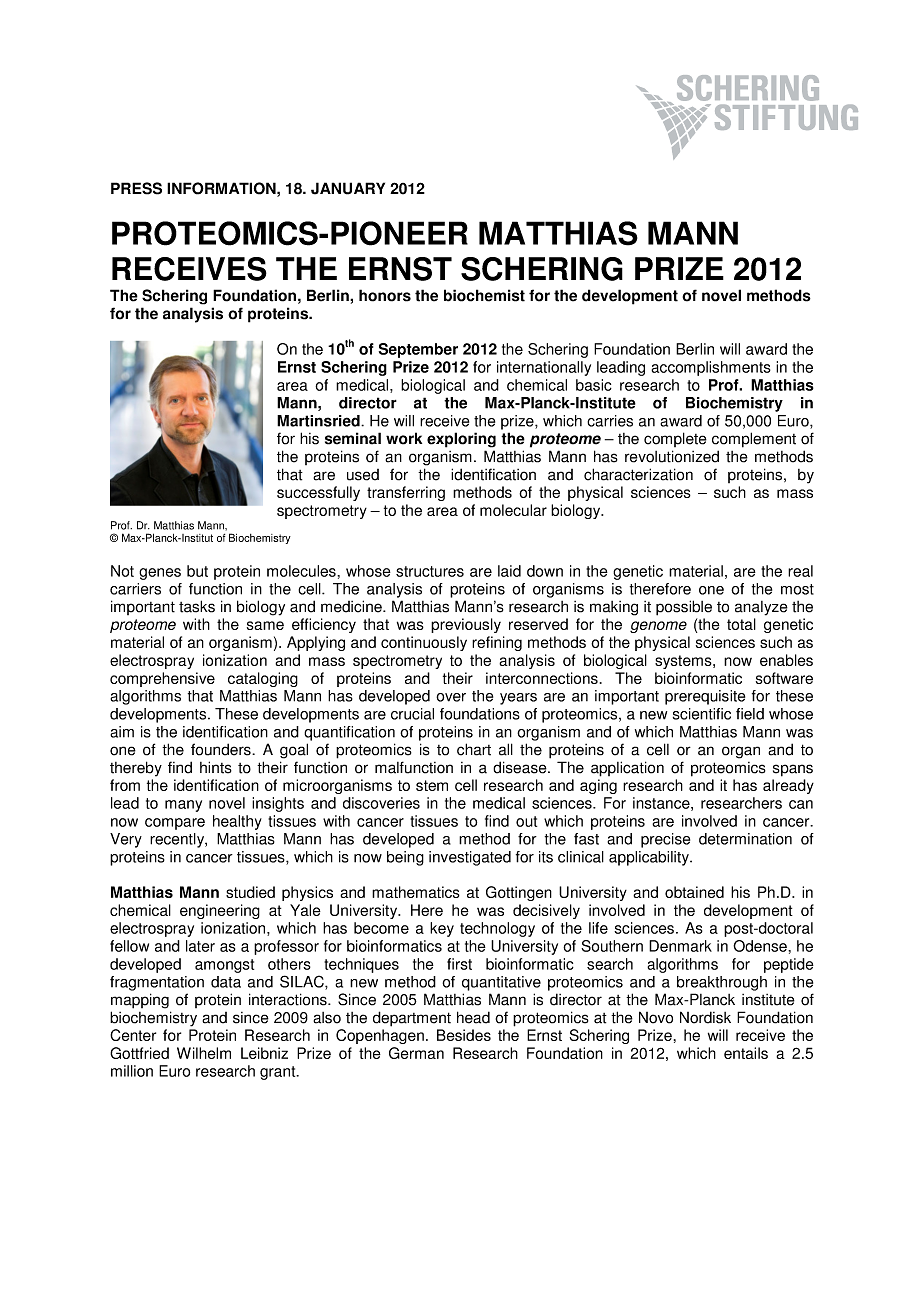 The height and width of the screenshot is (1308, 924). What do you see at coordinates (711, 368) in the screenshot?
I see `accomplishments` at bounding box center [711, 368].
